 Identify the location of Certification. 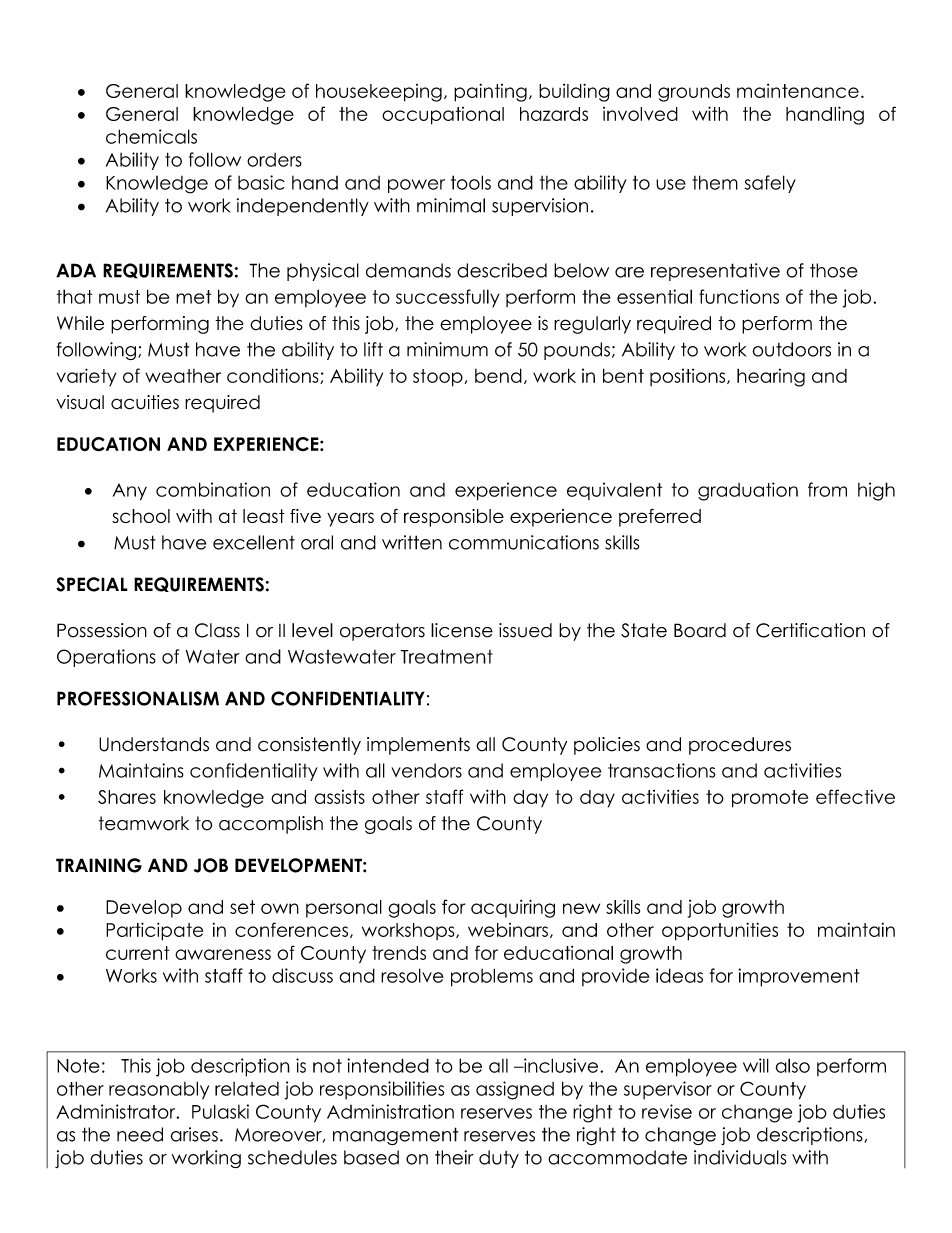
(810, 630).
